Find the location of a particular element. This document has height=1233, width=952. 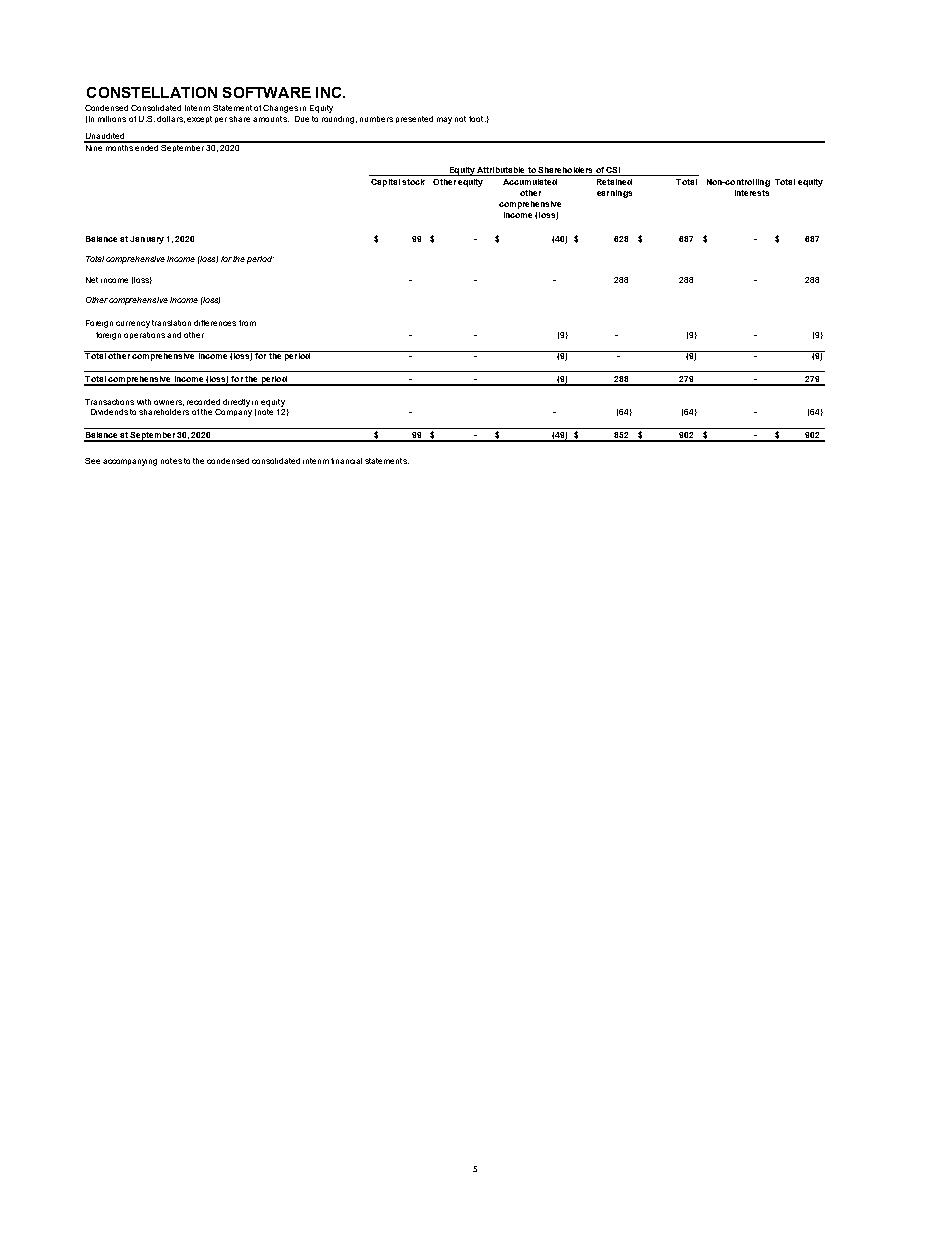

earnings is located at coordinates (614, 194).
